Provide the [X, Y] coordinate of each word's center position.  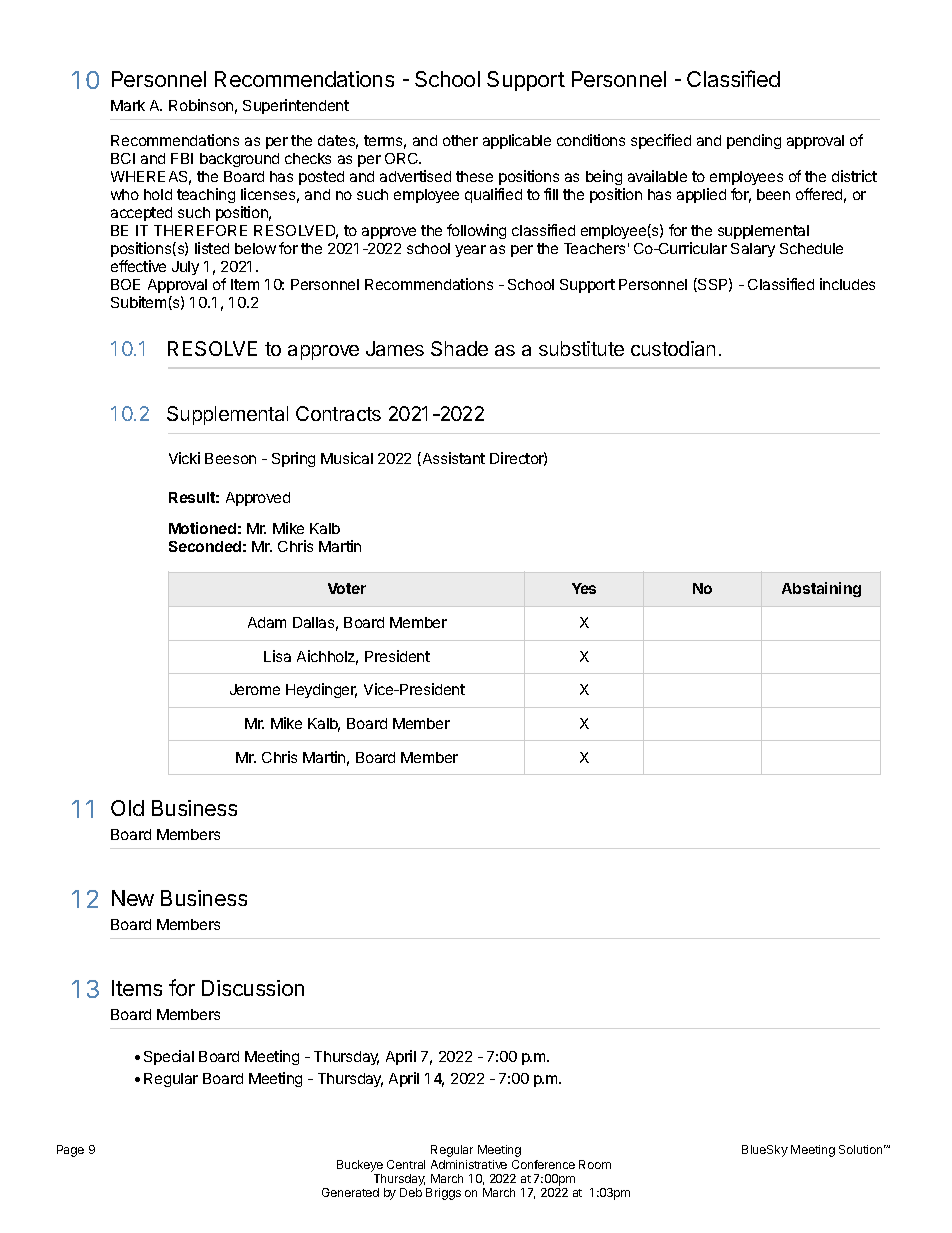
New [133, 898]
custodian [673, 348]
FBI [182, 158]
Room [595, 1164]
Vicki [184, 458]
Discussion [253, 988]
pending [754, 141]
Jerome [255, 689]
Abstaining [821, 589]
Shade [459, 348]
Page [70, 1151]
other [460, 140]
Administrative [469, 1164]
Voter [347, 588]
